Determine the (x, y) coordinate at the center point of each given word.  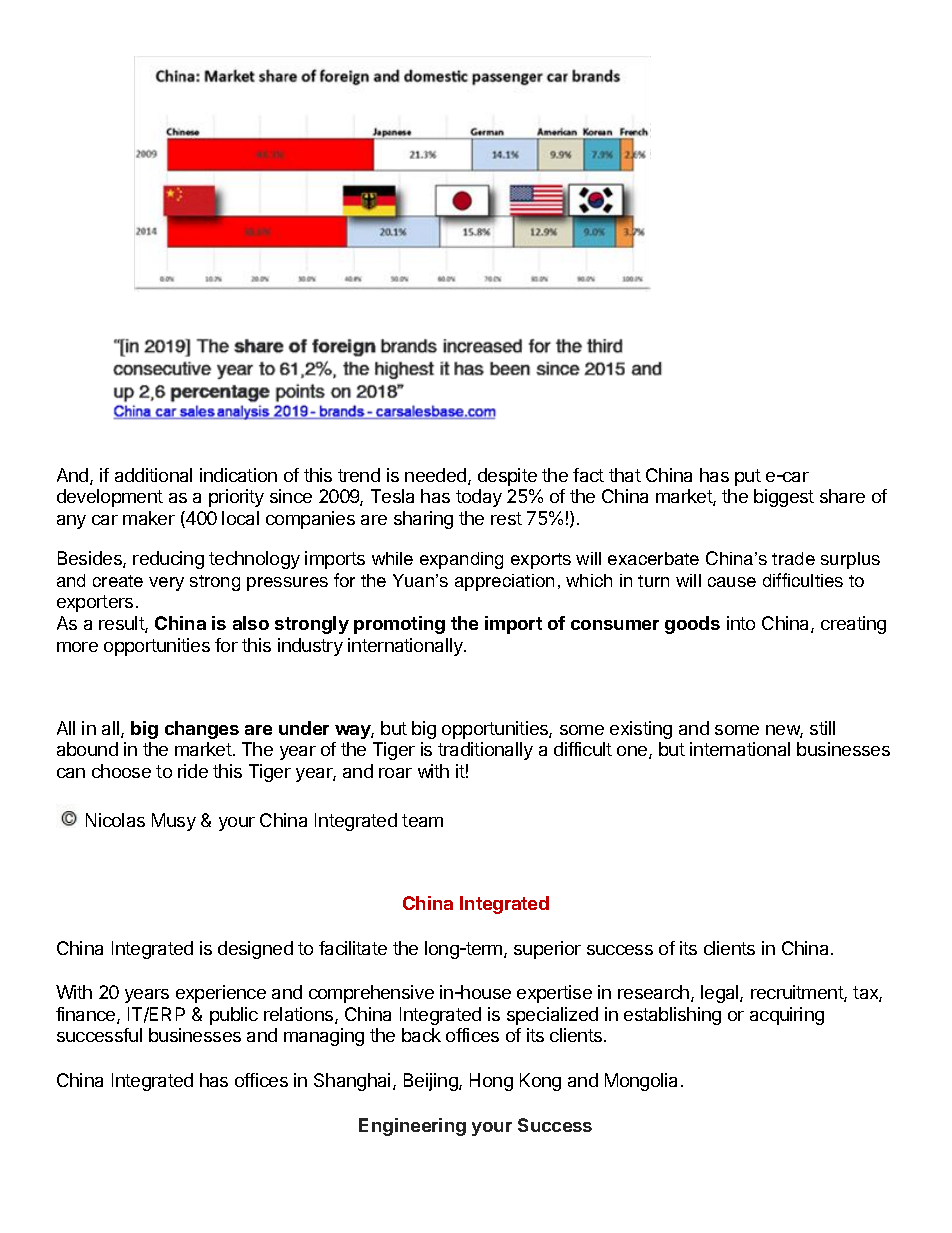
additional (153, 475)
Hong (491, 1082)
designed (255, 950)
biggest (784, 498)
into (741, 623)
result (122, 624)
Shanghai (352, 1082)
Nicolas (115, 820)
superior (547, 950)
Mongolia (641, 1082)
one (633, 752)
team (422, 820)
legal (721, 994)
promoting (399, 625)
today (479, 498)
